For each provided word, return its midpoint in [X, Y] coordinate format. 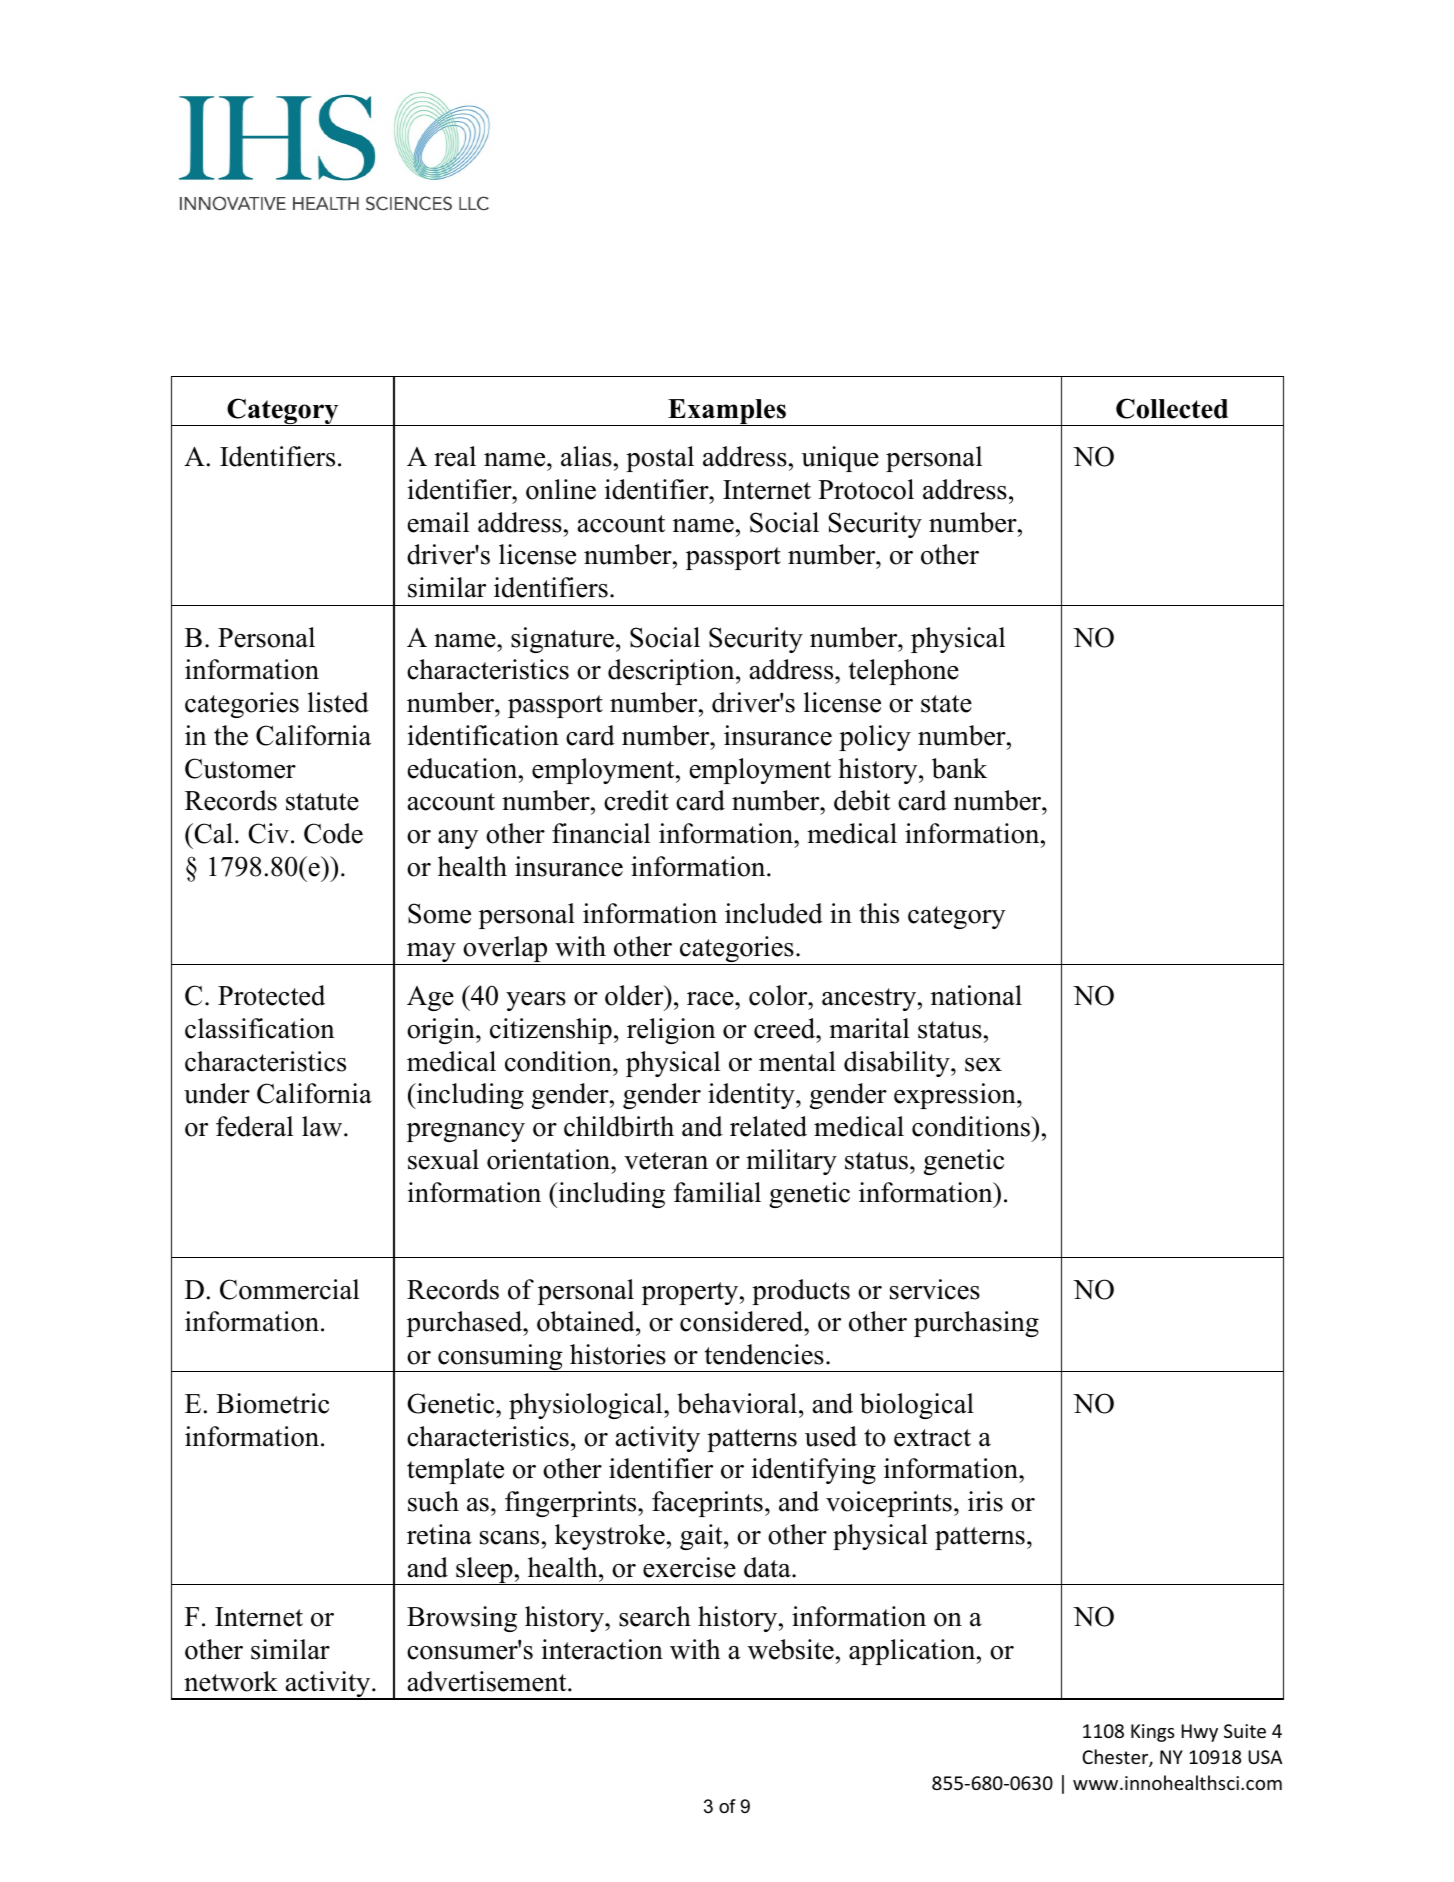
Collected [1172, 408]
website [791, 1649]
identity [752, 1096]
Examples [727, 412]
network [231, 1681]
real [455, 456]
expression [956, 1096]
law [323, 1126]
